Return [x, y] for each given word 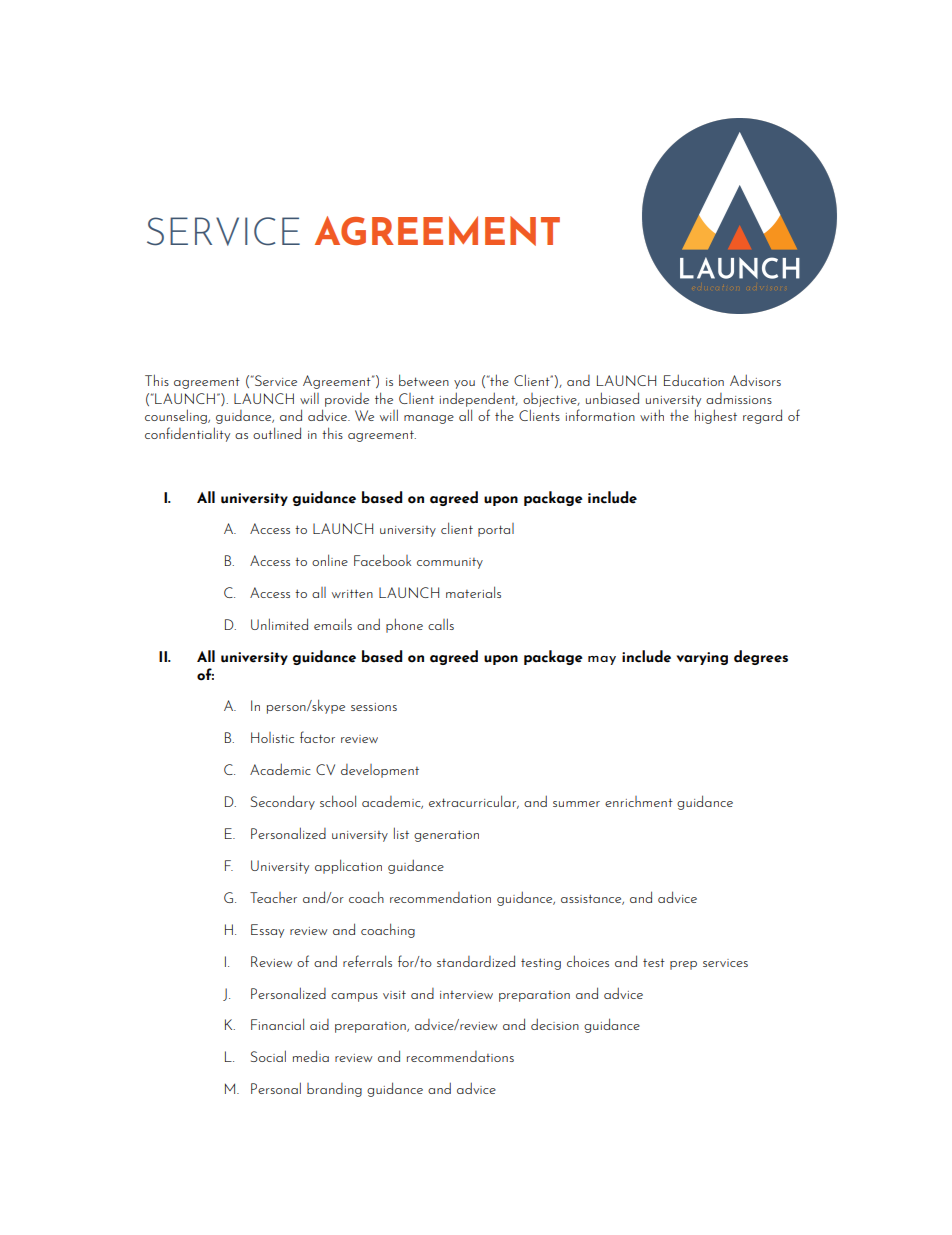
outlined [277, 433]
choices [588, 961]
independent [479, 399]
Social [268, 1056]
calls [441, 624]
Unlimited [279, 624]
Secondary [283, 802]
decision [555, 1024]
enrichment [639, 801]
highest [716, 416]
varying [702, 658]
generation [446, 836]
